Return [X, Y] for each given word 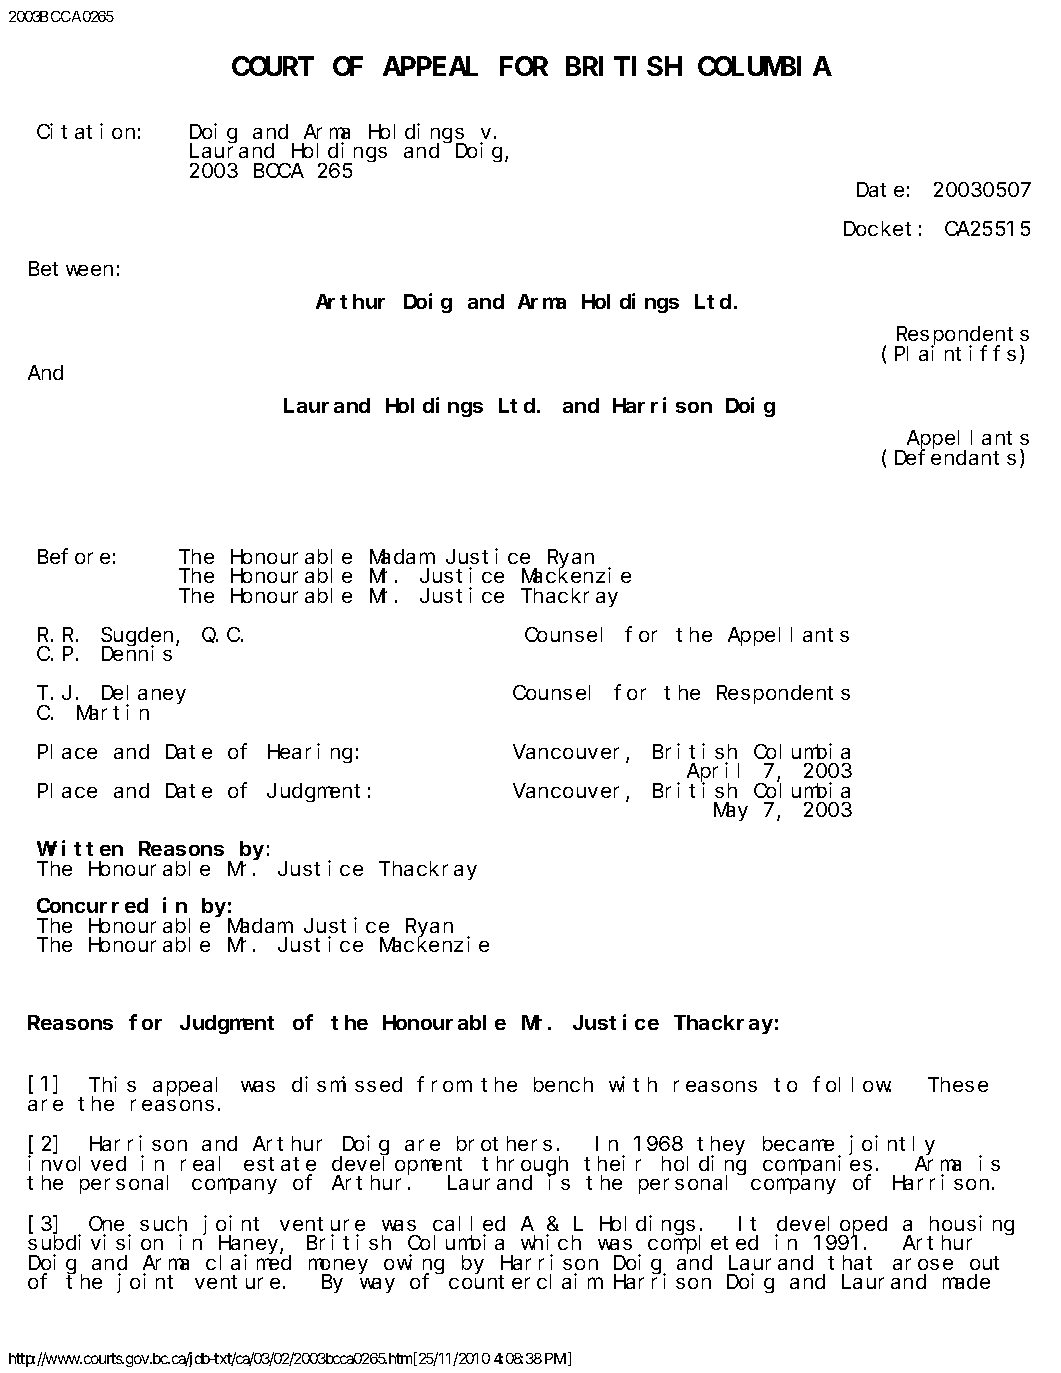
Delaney [144, 695]
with [633, 1084]
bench [563, 1084]
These [958, 1084]
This [112, 1084]
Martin [113, 712]
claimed [248, 1262]
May [731, 812]
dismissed [347, 1084]
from [443, 1084]
